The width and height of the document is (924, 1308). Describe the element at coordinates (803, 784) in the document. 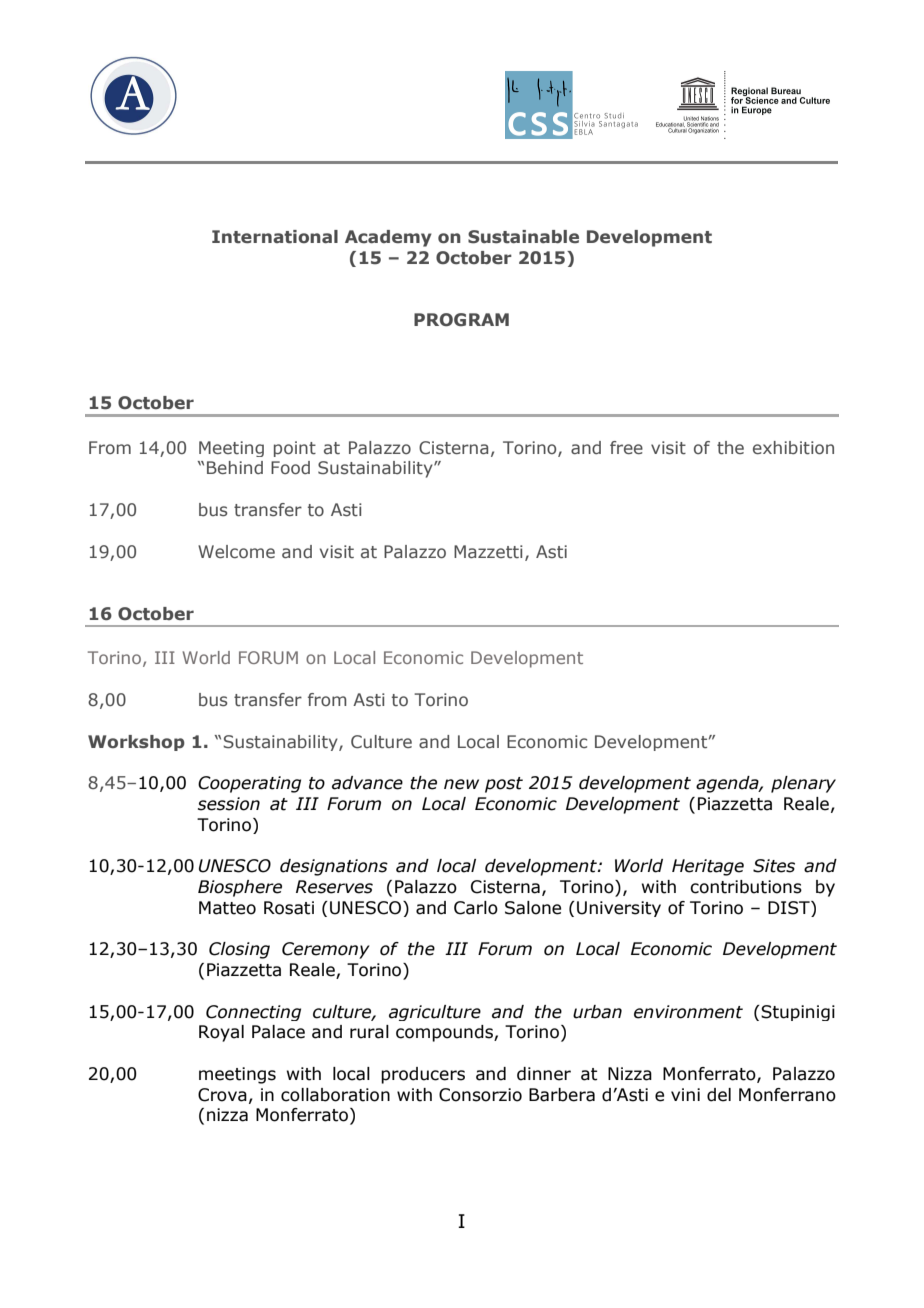

I see `plenary` at that location.
